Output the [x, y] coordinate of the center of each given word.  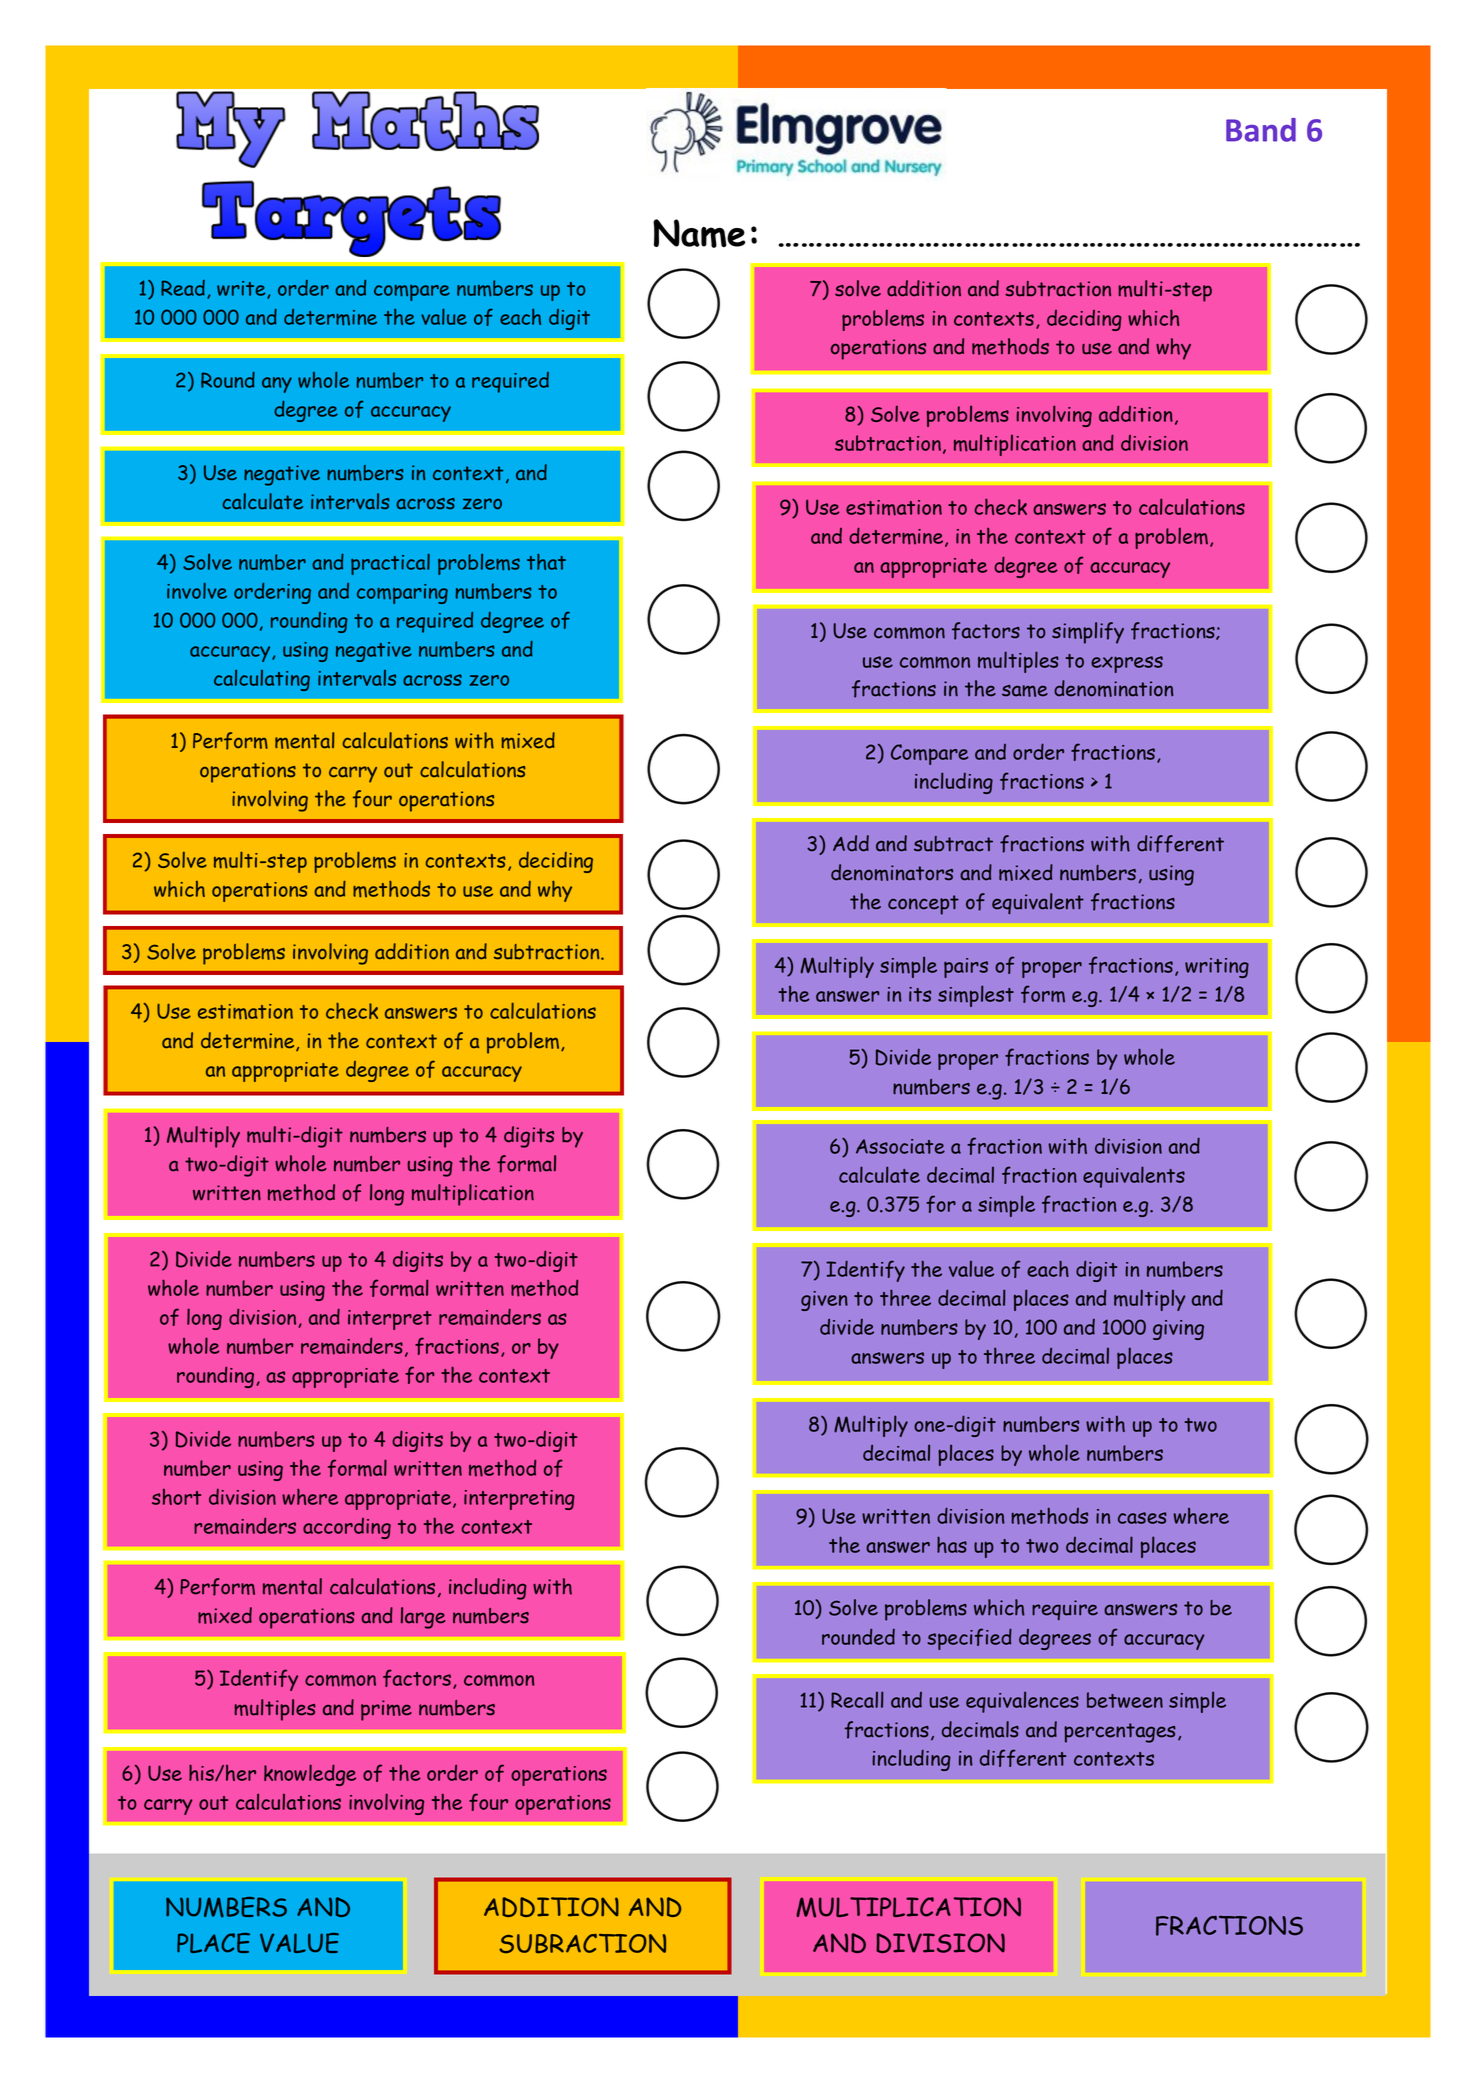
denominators [892, 872]
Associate [900, 1146]
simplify [1088, 633]
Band [1261, 130]
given [824, 1301]
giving [1178, 1330]
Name [699, 233]
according [347, 1528]
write [242, 290]
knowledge [310, 1775]
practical [390, 564]
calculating [262, 680]
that [546, 562]
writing [1217, 968]
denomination [1113, 688]
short [176, 1497]
